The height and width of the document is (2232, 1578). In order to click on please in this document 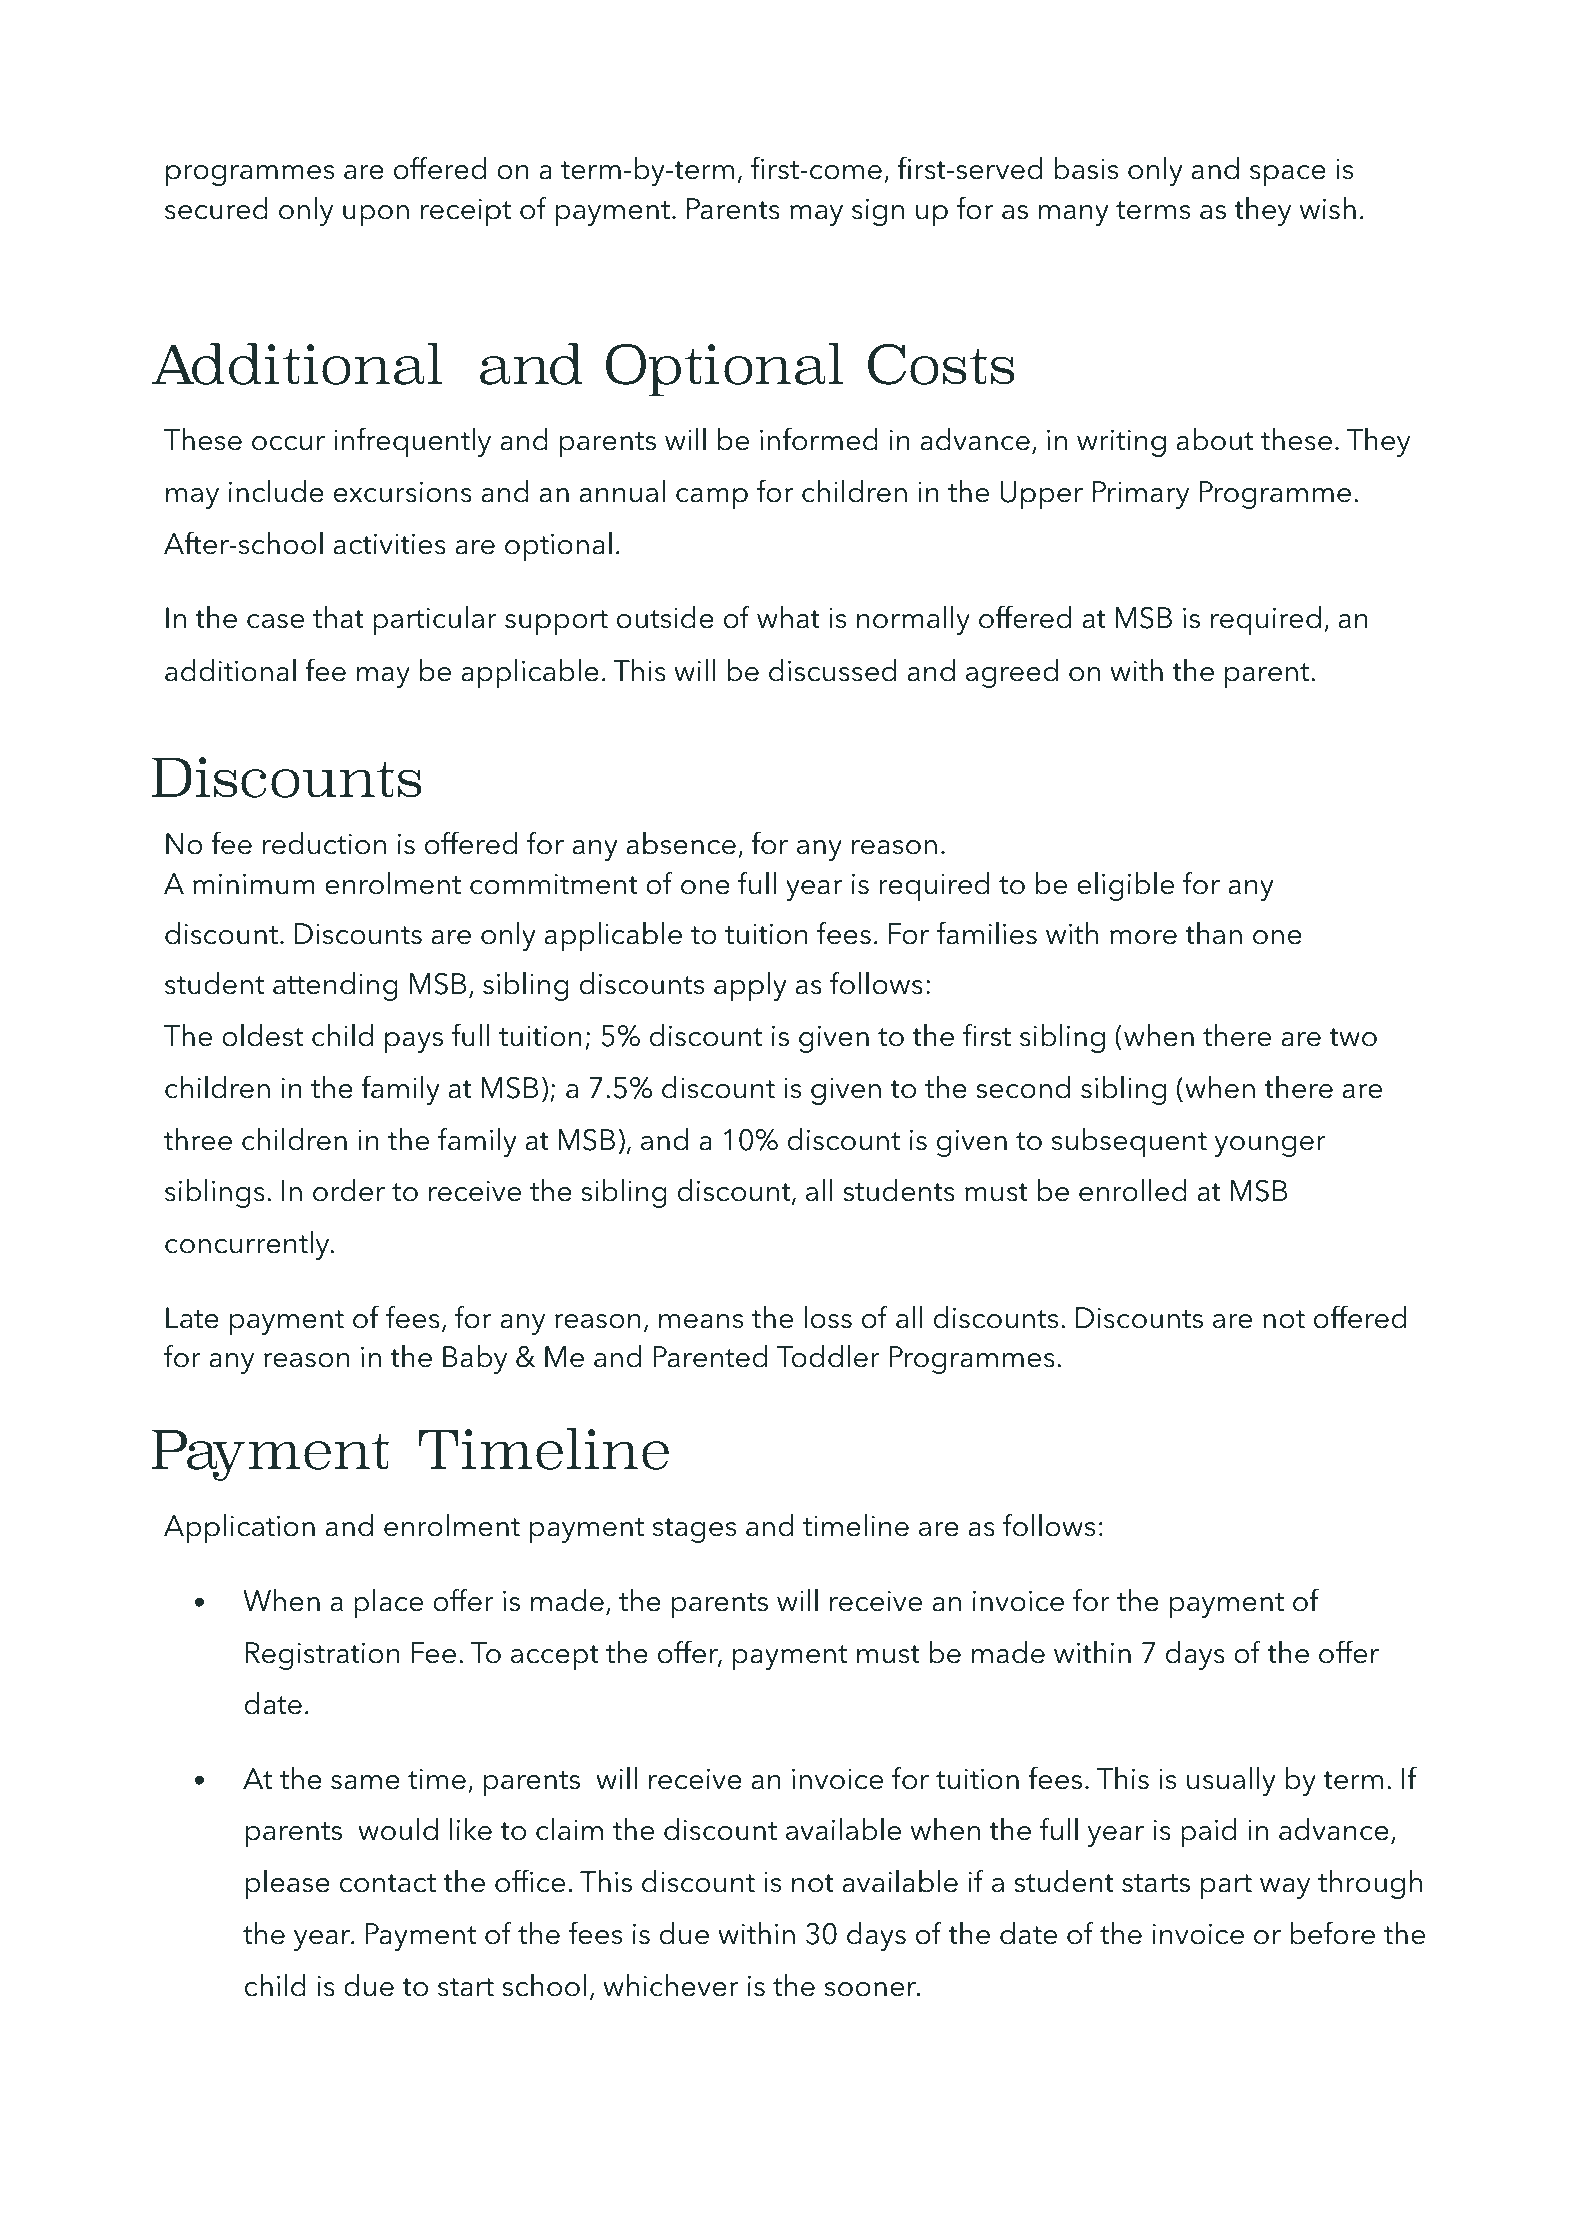, I will do `click(288, 1884)`.
